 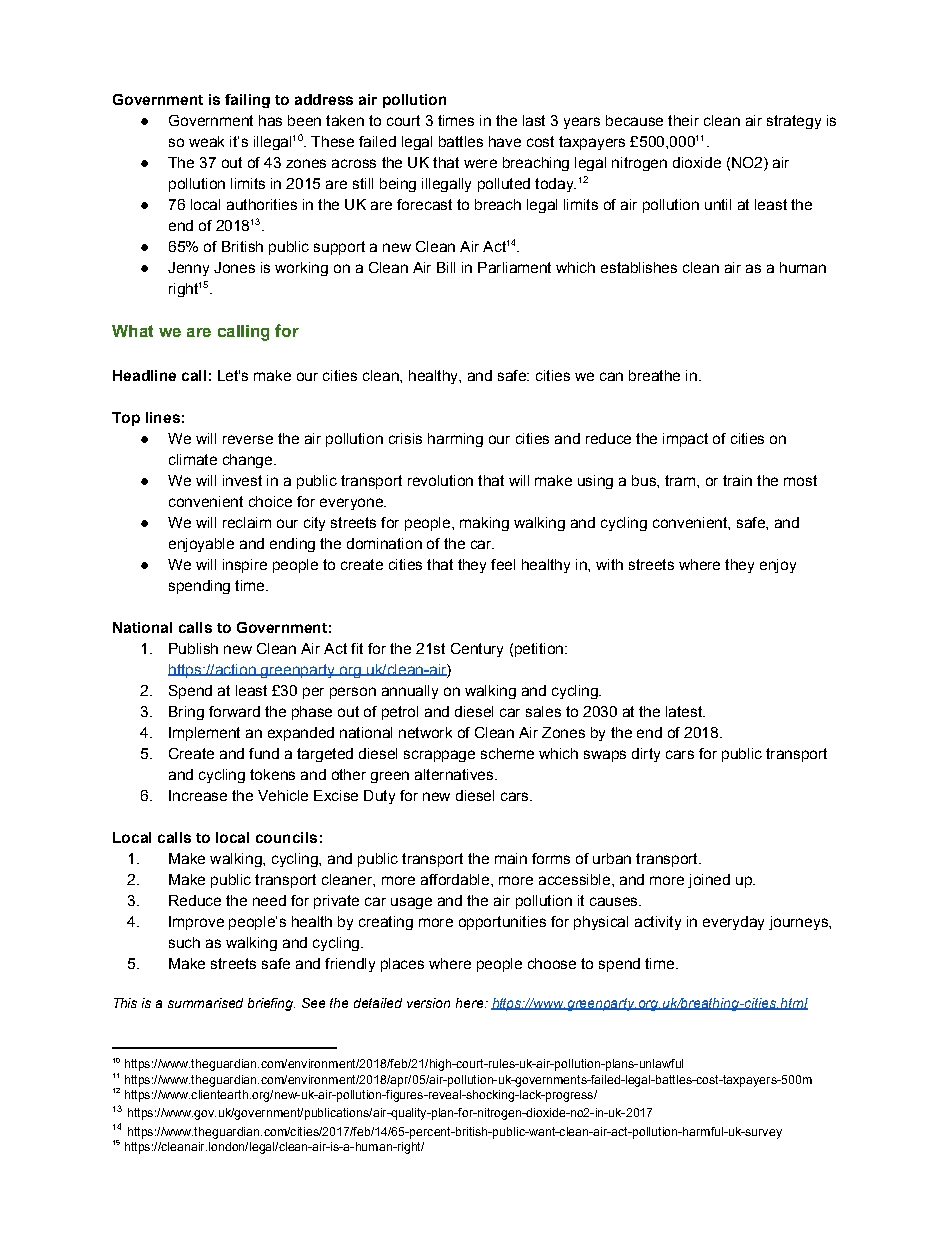 I want to click on feel, so click(x=503, y=564).
